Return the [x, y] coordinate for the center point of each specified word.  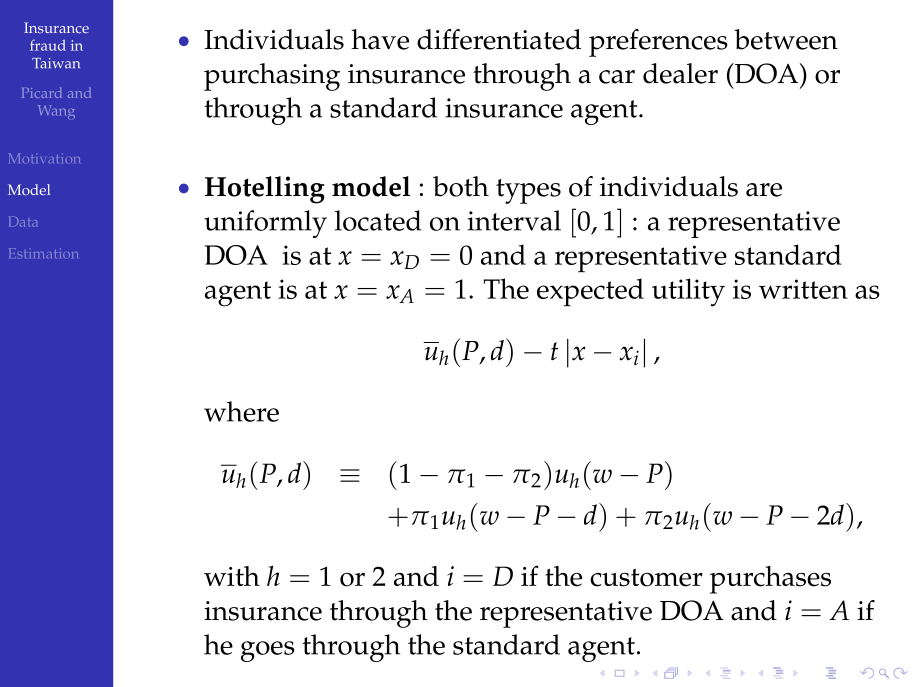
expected [590, 292]
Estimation [43, 253]
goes [268, 651]
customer [646, 578]
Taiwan [56, 63]
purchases [770, 580]
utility [688, 292]
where [241, 411]
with [232, 576]
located [378, 220]
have [380, 39]
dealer [680, 73]
